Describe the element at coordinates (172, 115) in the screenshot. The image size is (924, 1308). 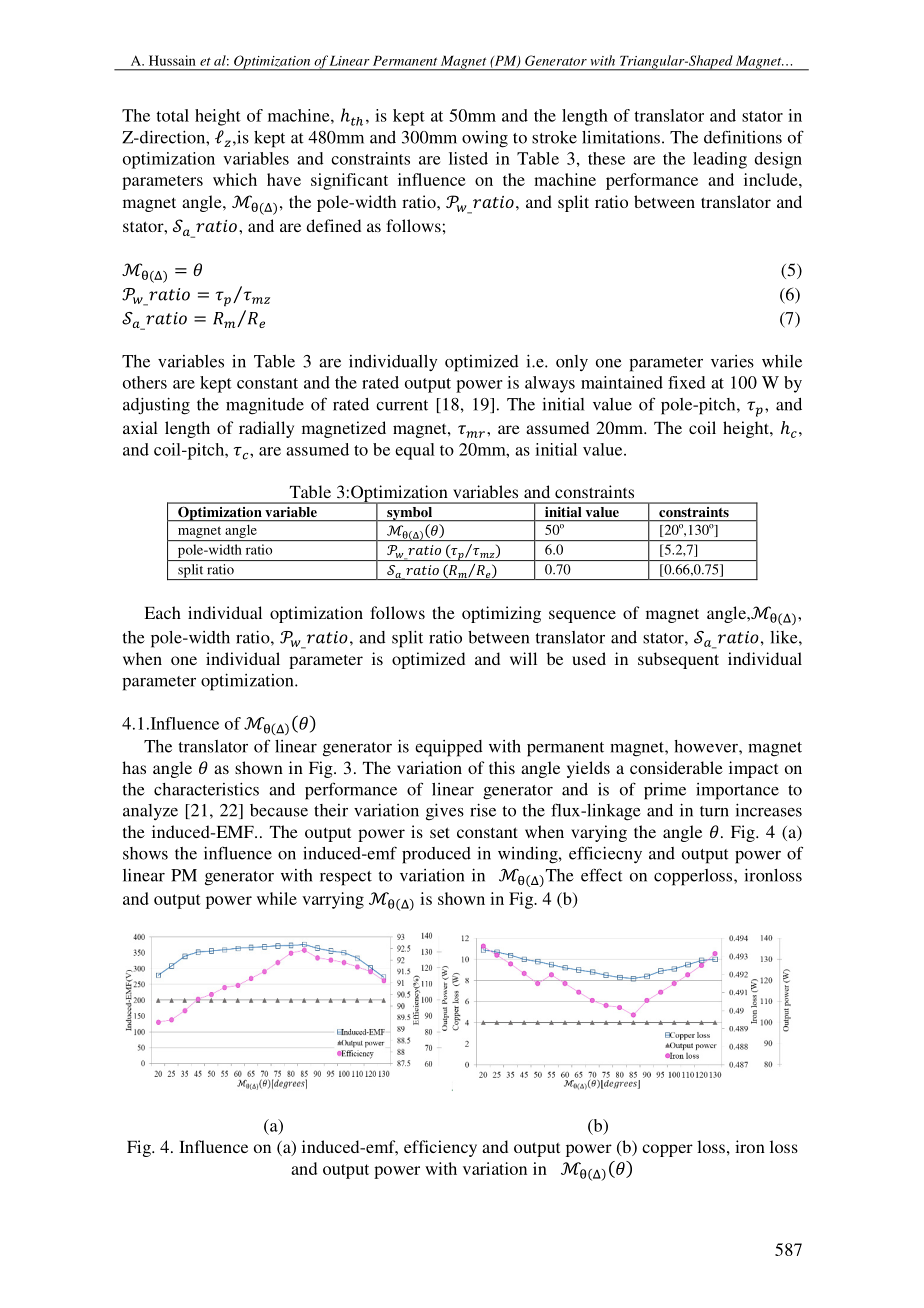
I see `total` at that location.
